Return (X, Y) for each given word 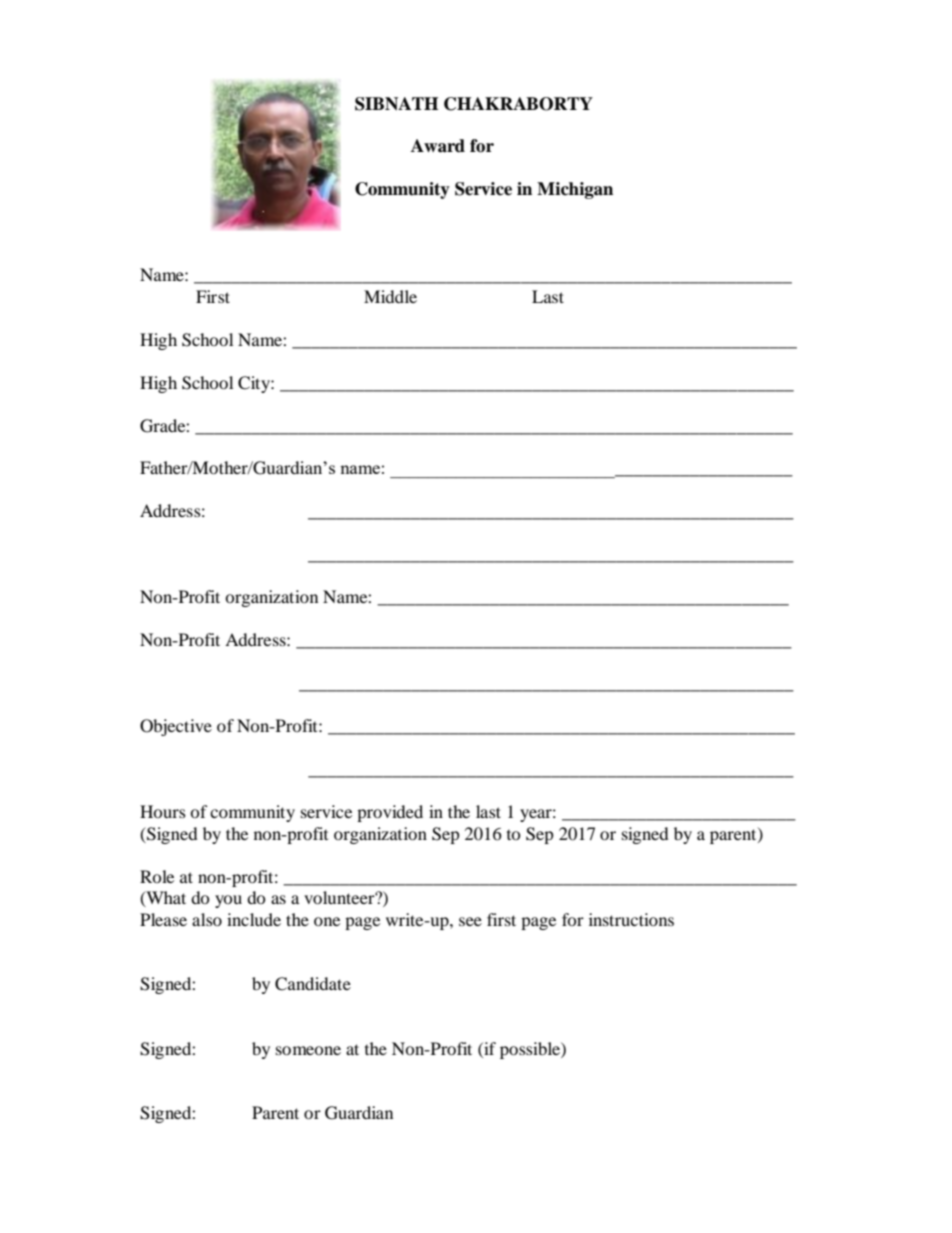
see (470, 921)
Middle (390, 296)
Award (438, 146)
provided (390, 813)
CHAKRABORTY (518, 104)
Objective (176, 727)
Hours (163, 811)
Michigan (575, 190)
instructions (631, 919)
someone (308, 1050)
